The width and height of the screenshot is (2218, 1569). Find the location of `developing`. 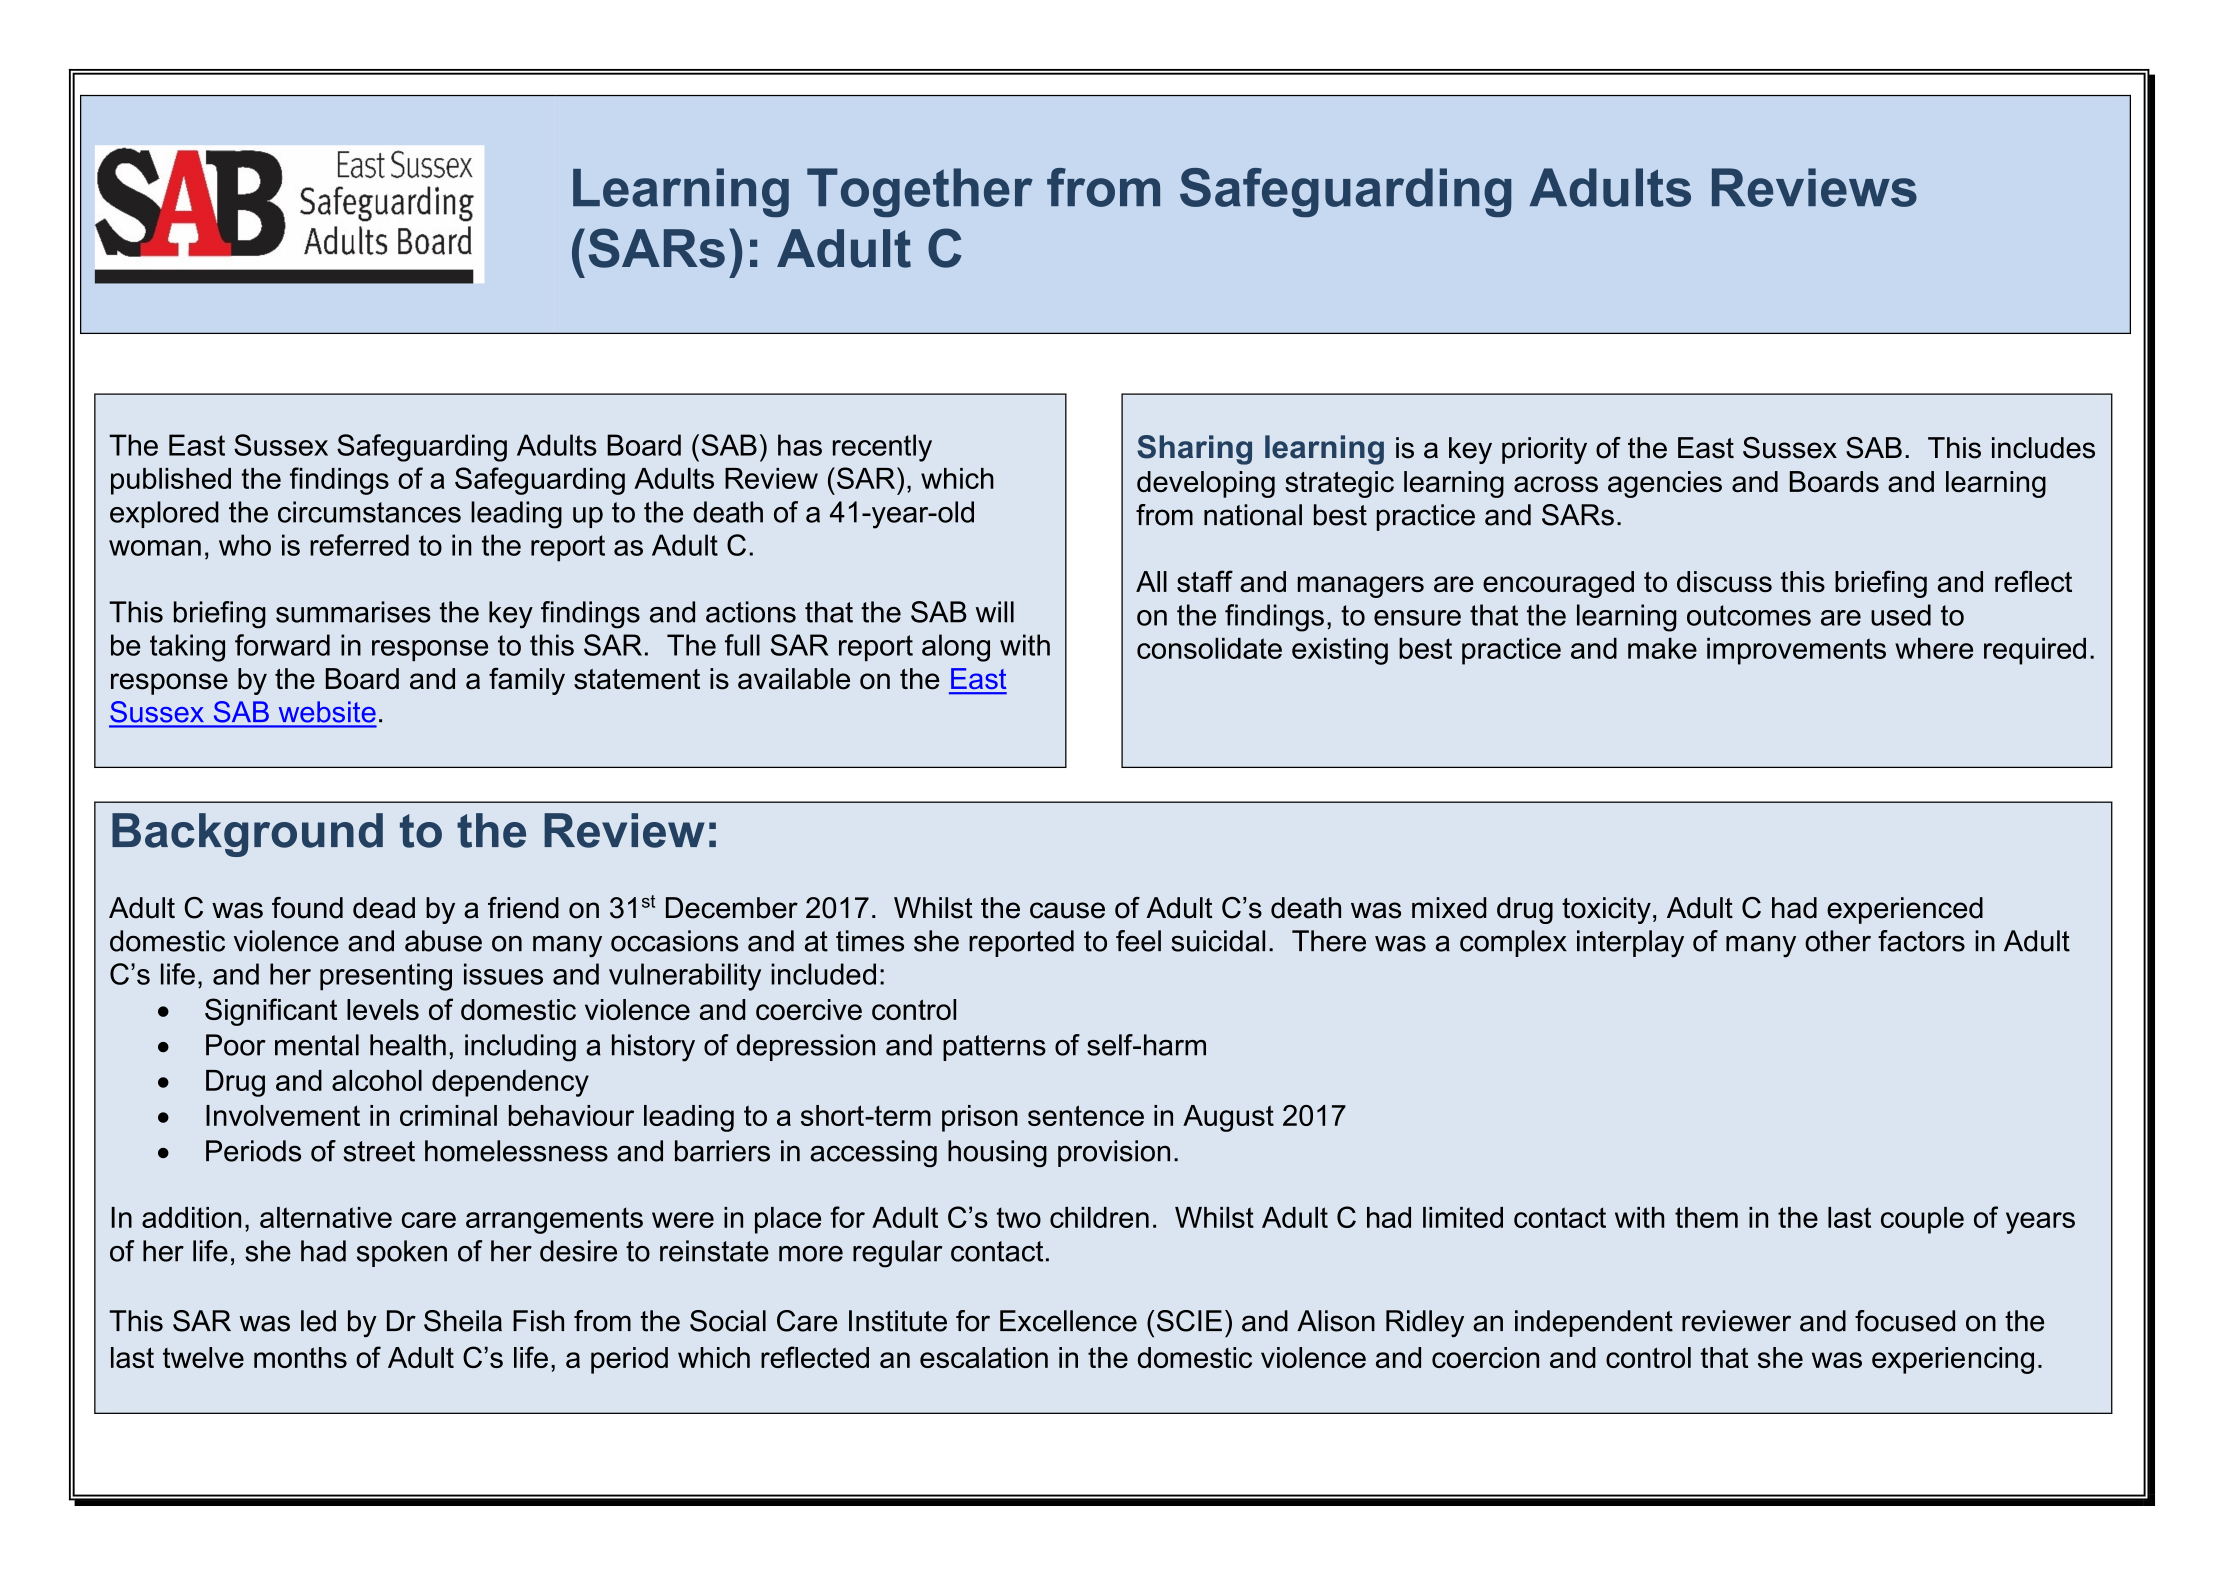

developing is located at coordinates (1206, 484).
